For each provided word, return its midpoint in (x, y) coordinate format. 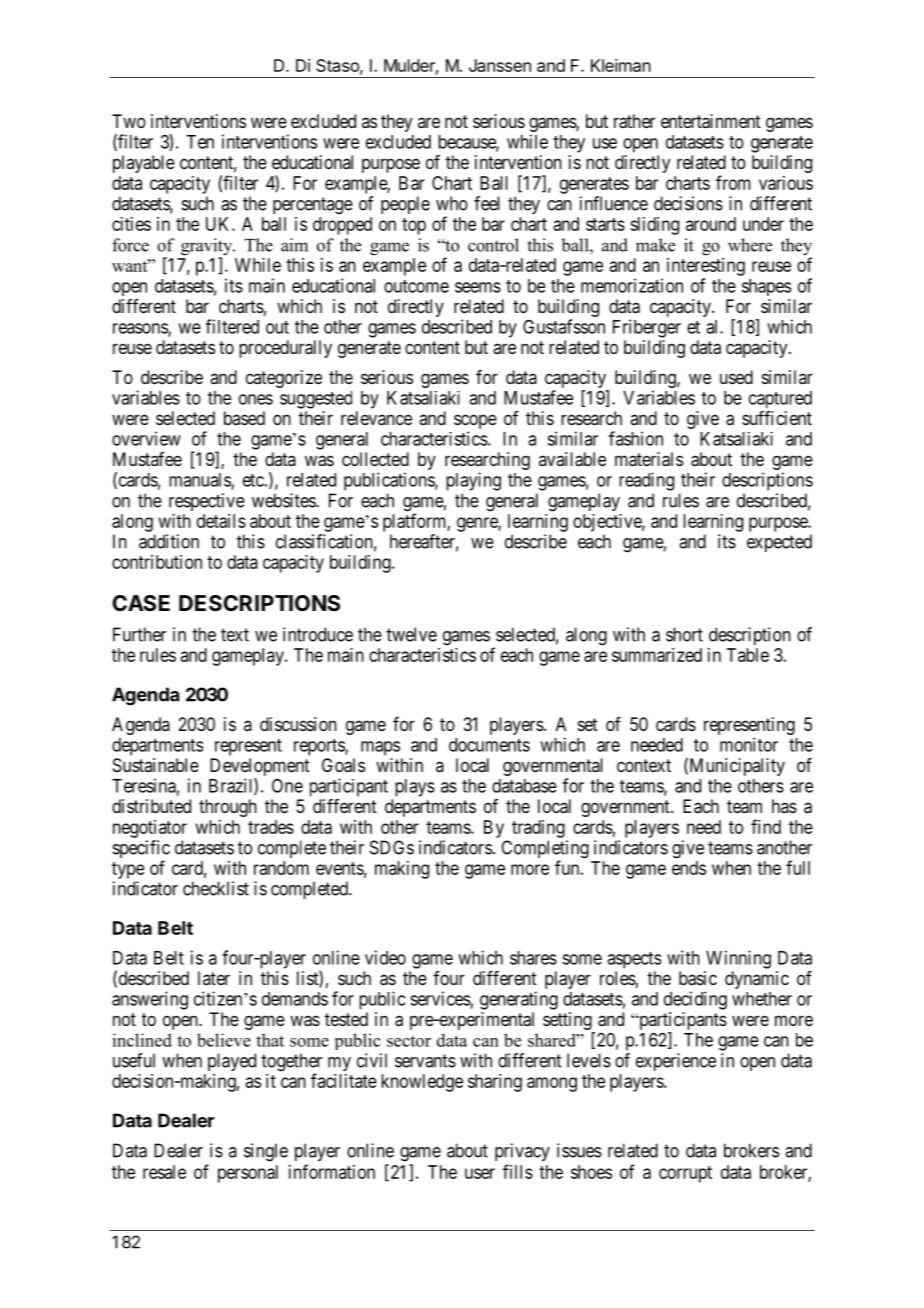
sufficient (777, 418)
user (480, 1173)
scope (475, 423)
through (228, 808)
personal (248, 1174)
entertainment (711, 121)
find (766, 826)
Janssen (500, 65)
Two (129, 121)
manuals (200, 481)
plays (415, 788)
